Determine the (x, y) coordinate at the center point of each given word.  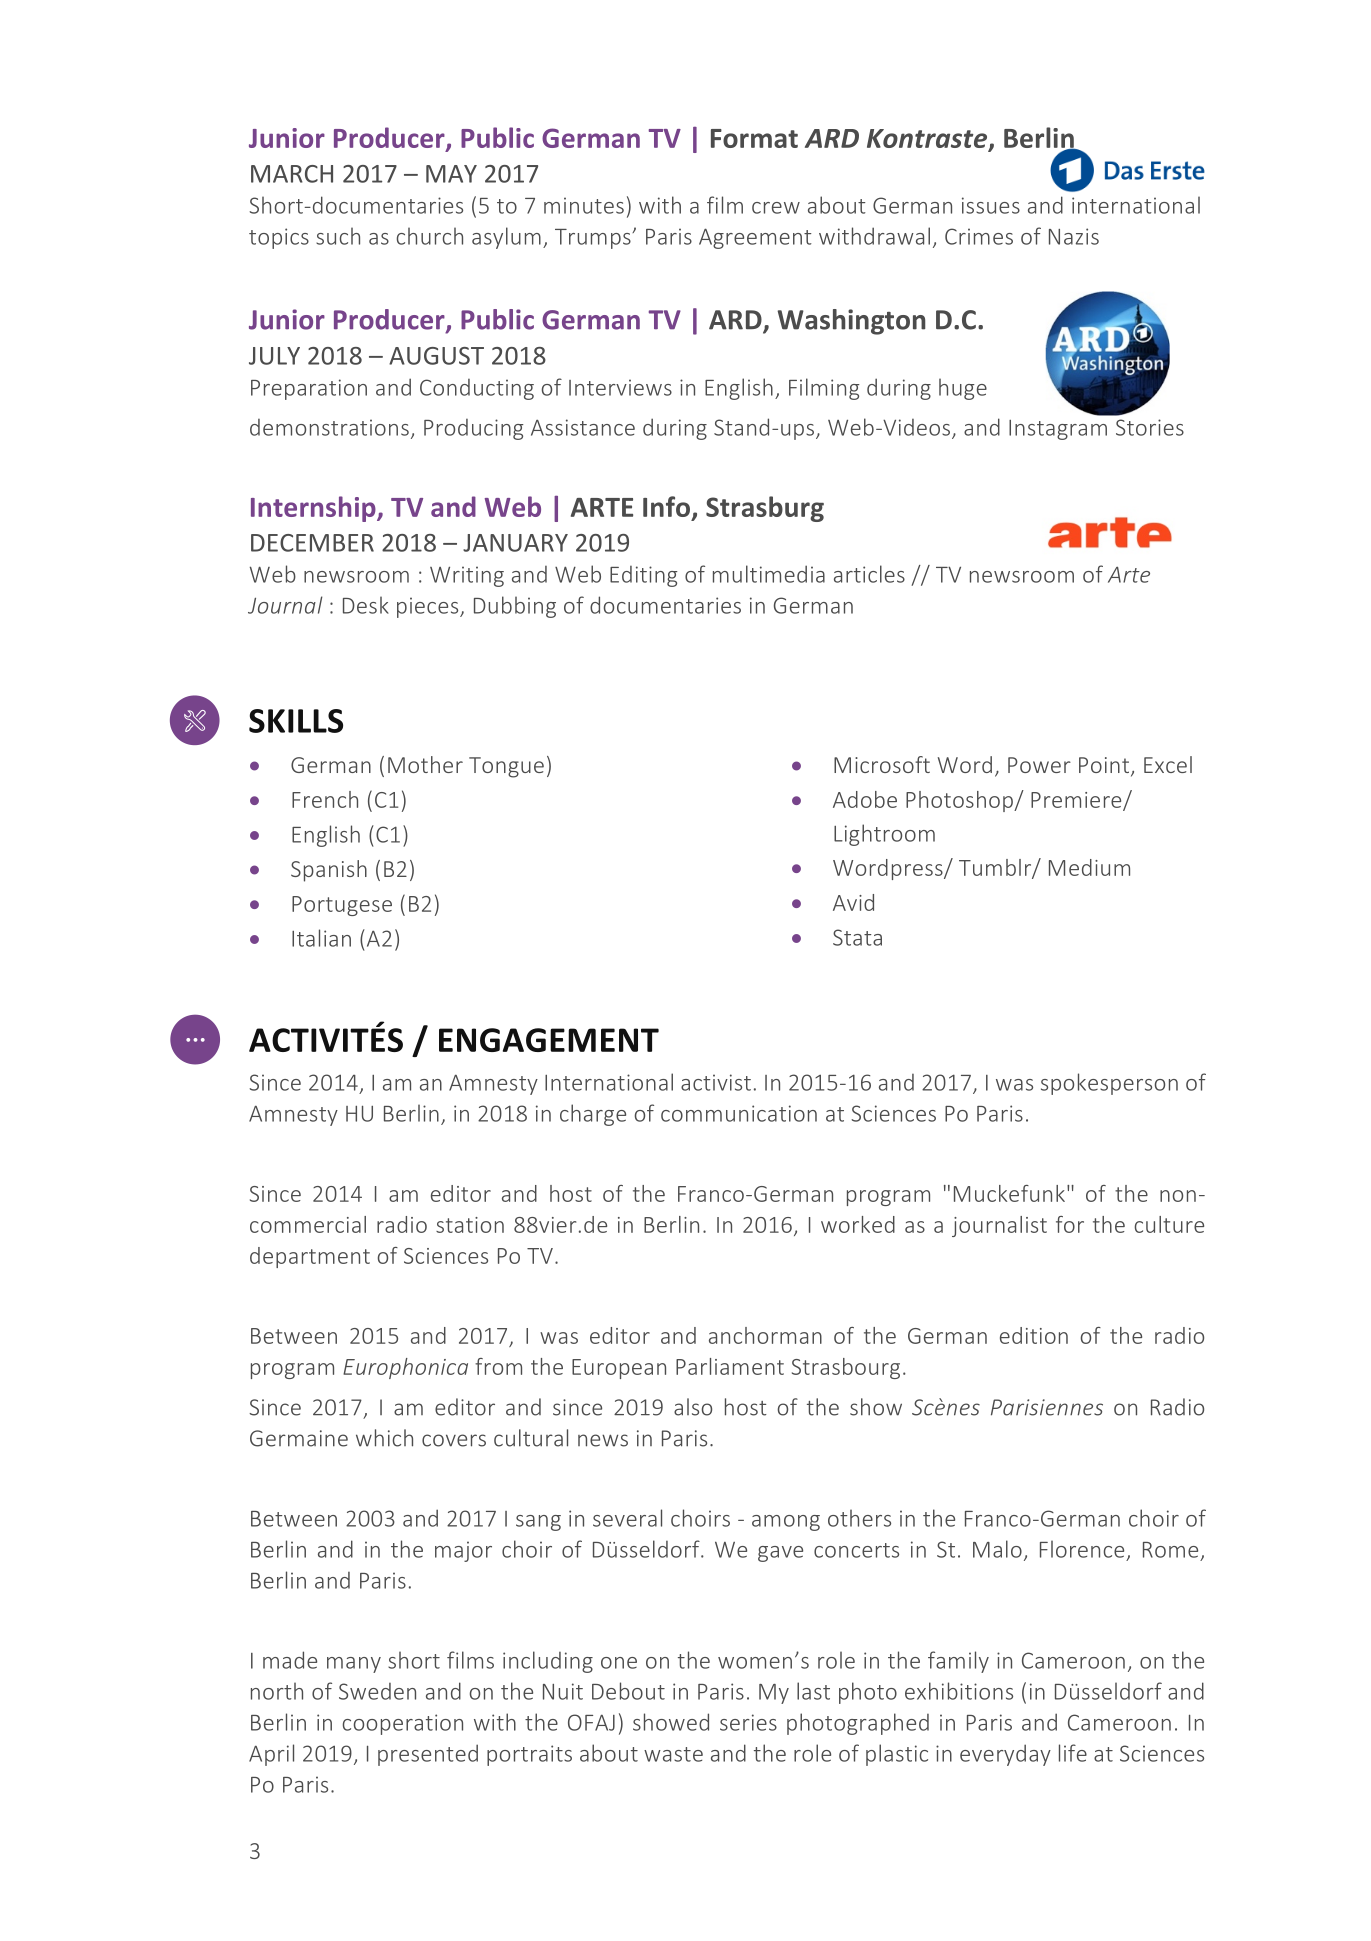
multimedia (769, 574)
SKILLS (296, 721)
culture (1169, 1224)
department (310, 1257)
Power (1039, 765)
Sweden (377, 1691)
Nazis (1074, 236)
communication (739, 1113)
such (338, 236)
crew (776, 208)
